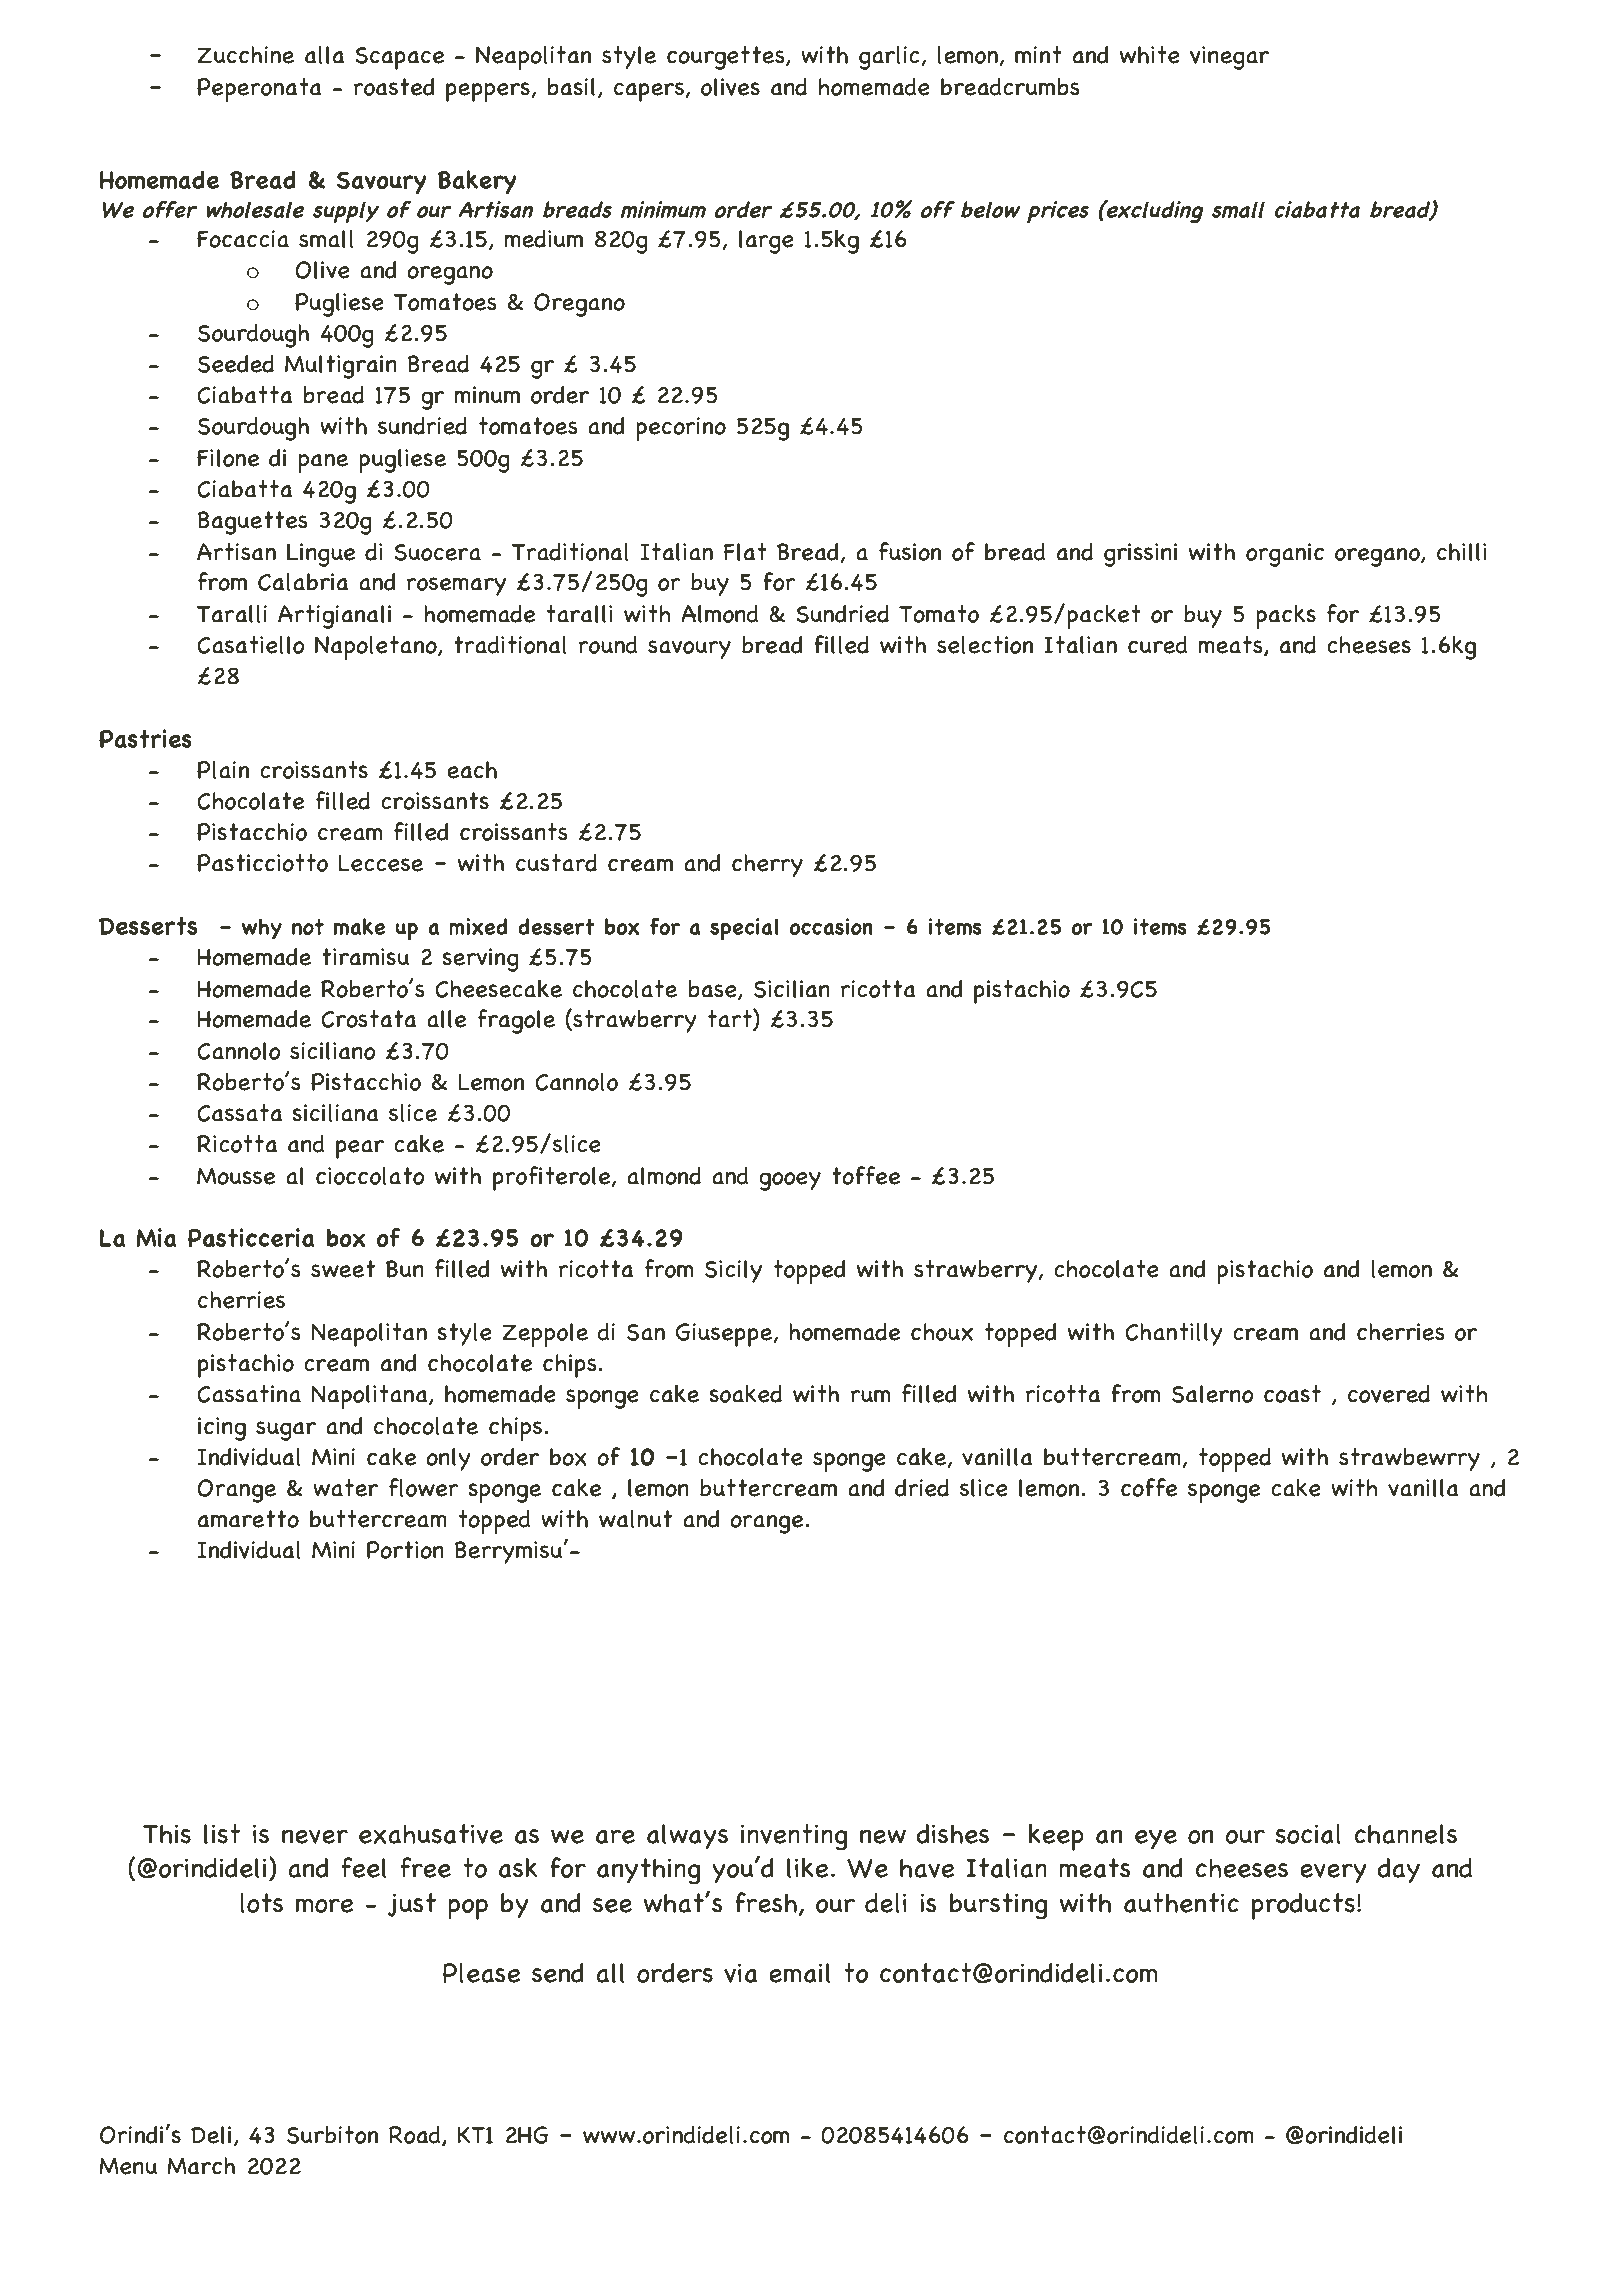 This screenshot has width=1618, height=2288. What do you see at coordinates (248, 1519) in the screenshot?
I see `amaretto` at bounding box center [248, 1519].
